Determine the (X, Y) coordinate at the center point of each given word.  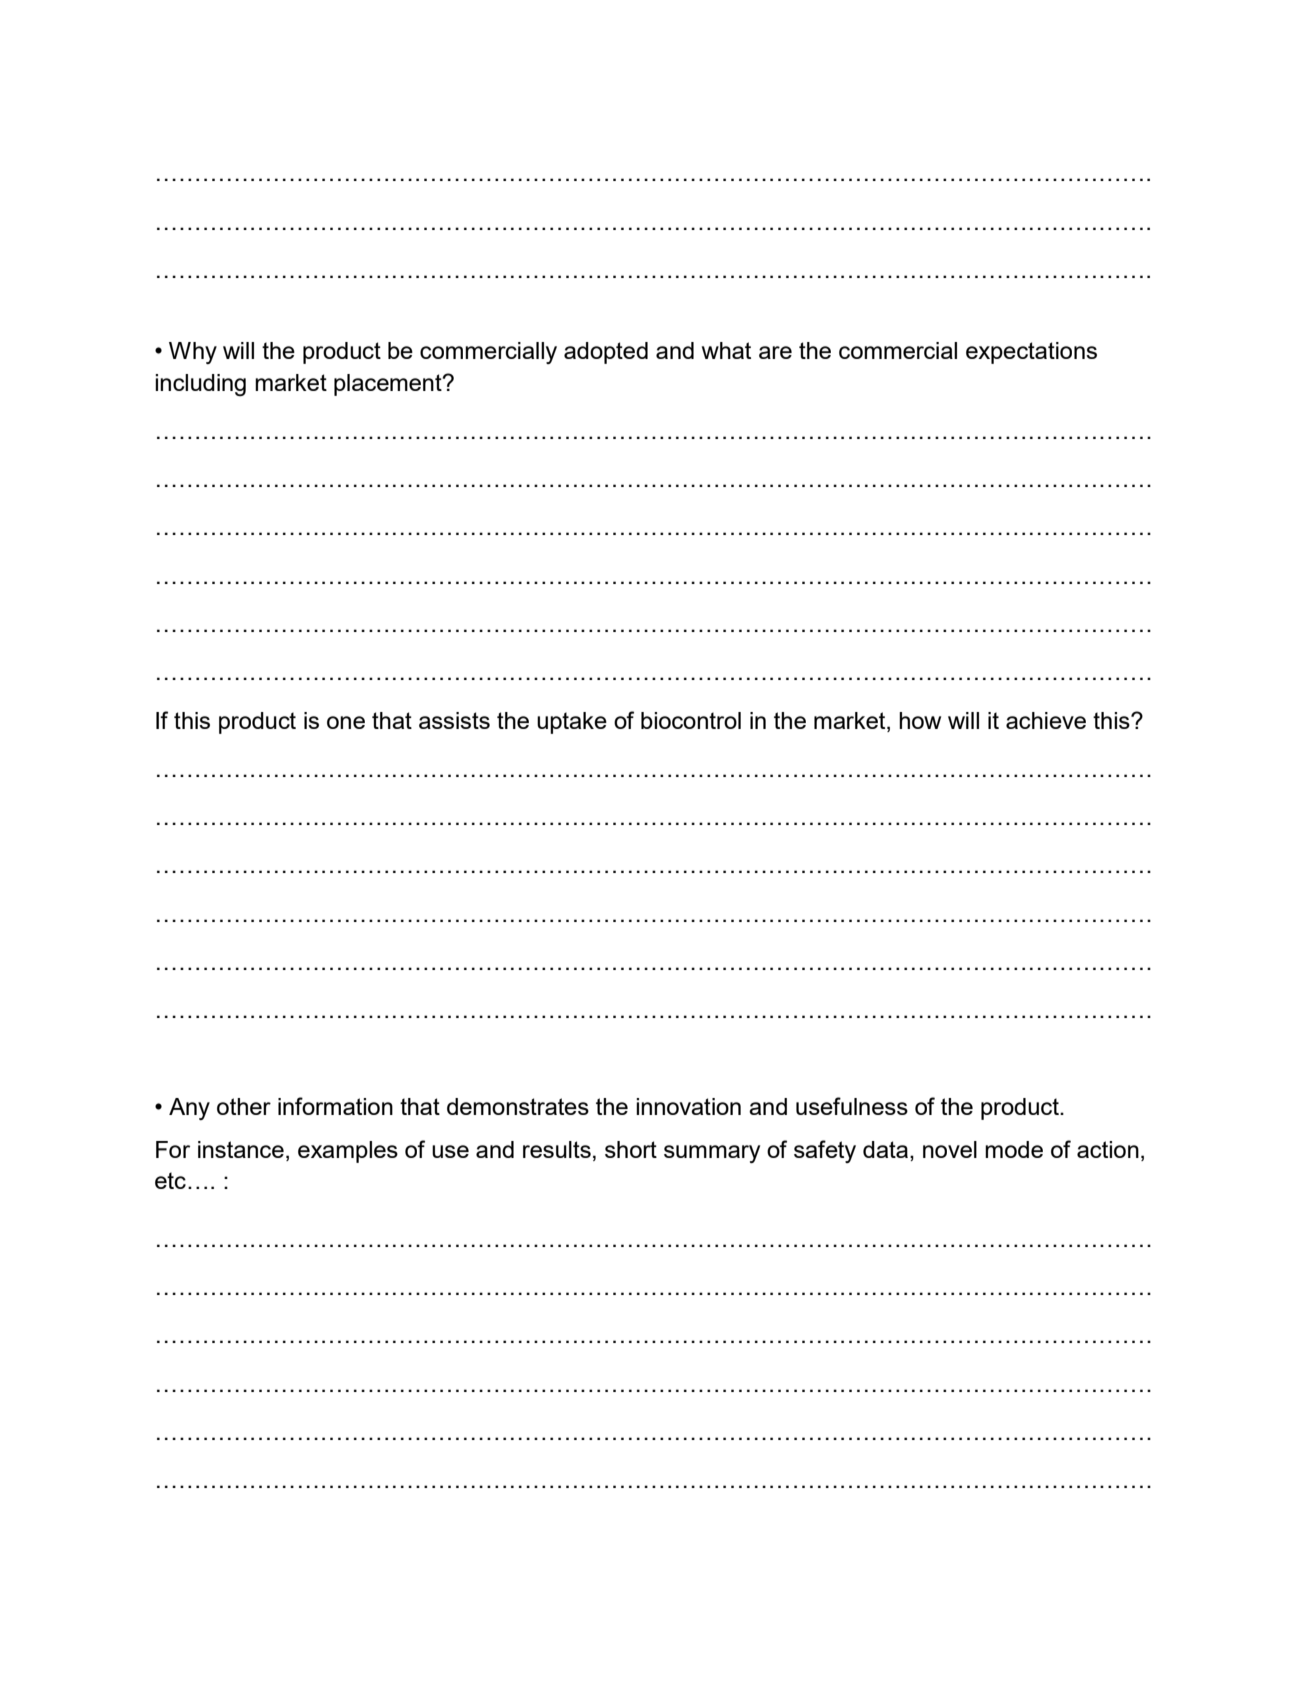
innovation (688, 1106)
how (920, 720)
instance (241, 1149)
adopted (606, 353)
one (346, 722)
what (726, 350)
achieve (1046, 720)
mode (1014, 1149)
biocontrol (691, 720)
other (244, 1106)
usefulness (852, 1106)
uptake (572, 723)
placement (389, 385)
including (200, 385)
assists (454, 720)
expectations (1031, 353)
